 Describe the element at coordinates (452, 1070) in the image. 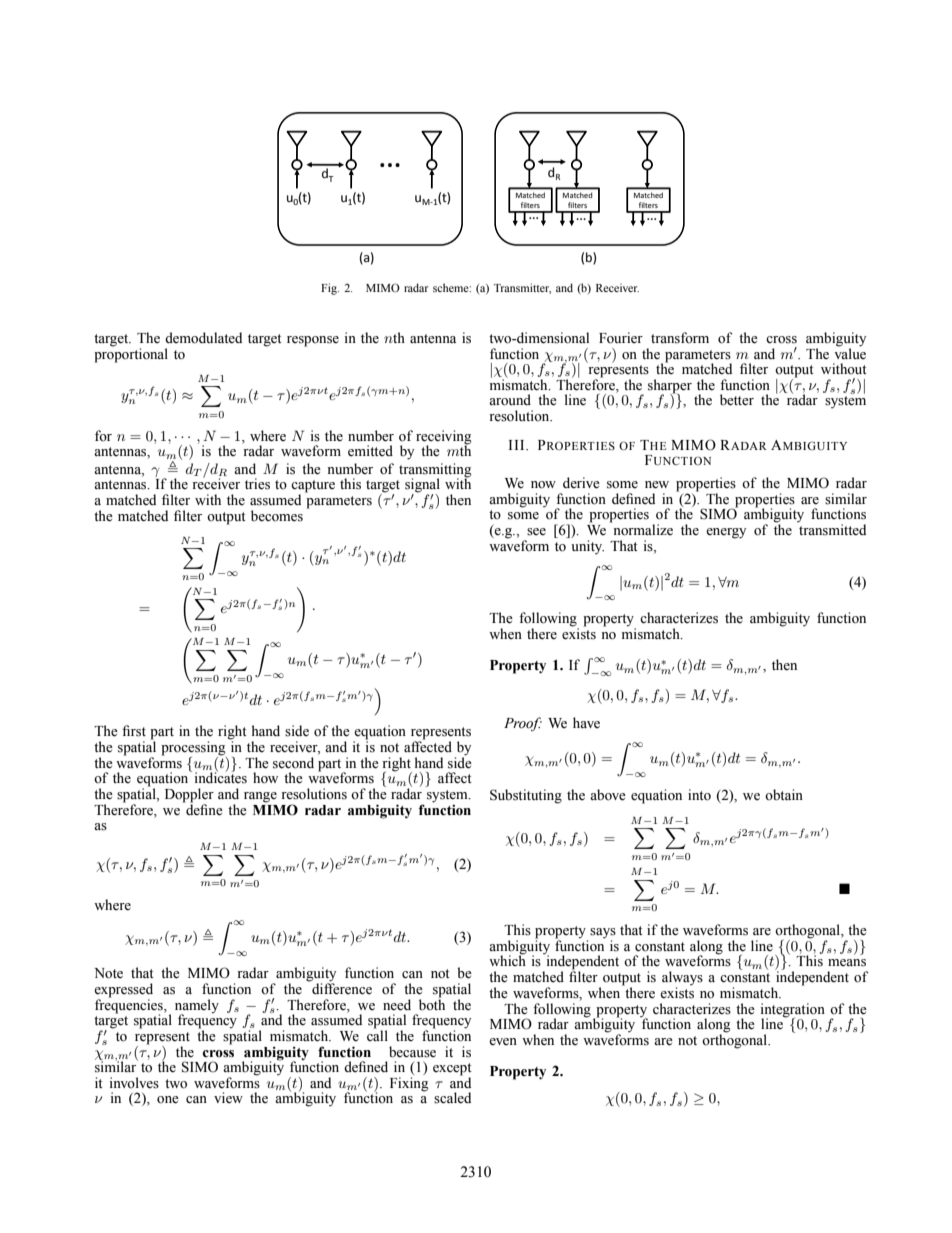

I see `except` at that location.
